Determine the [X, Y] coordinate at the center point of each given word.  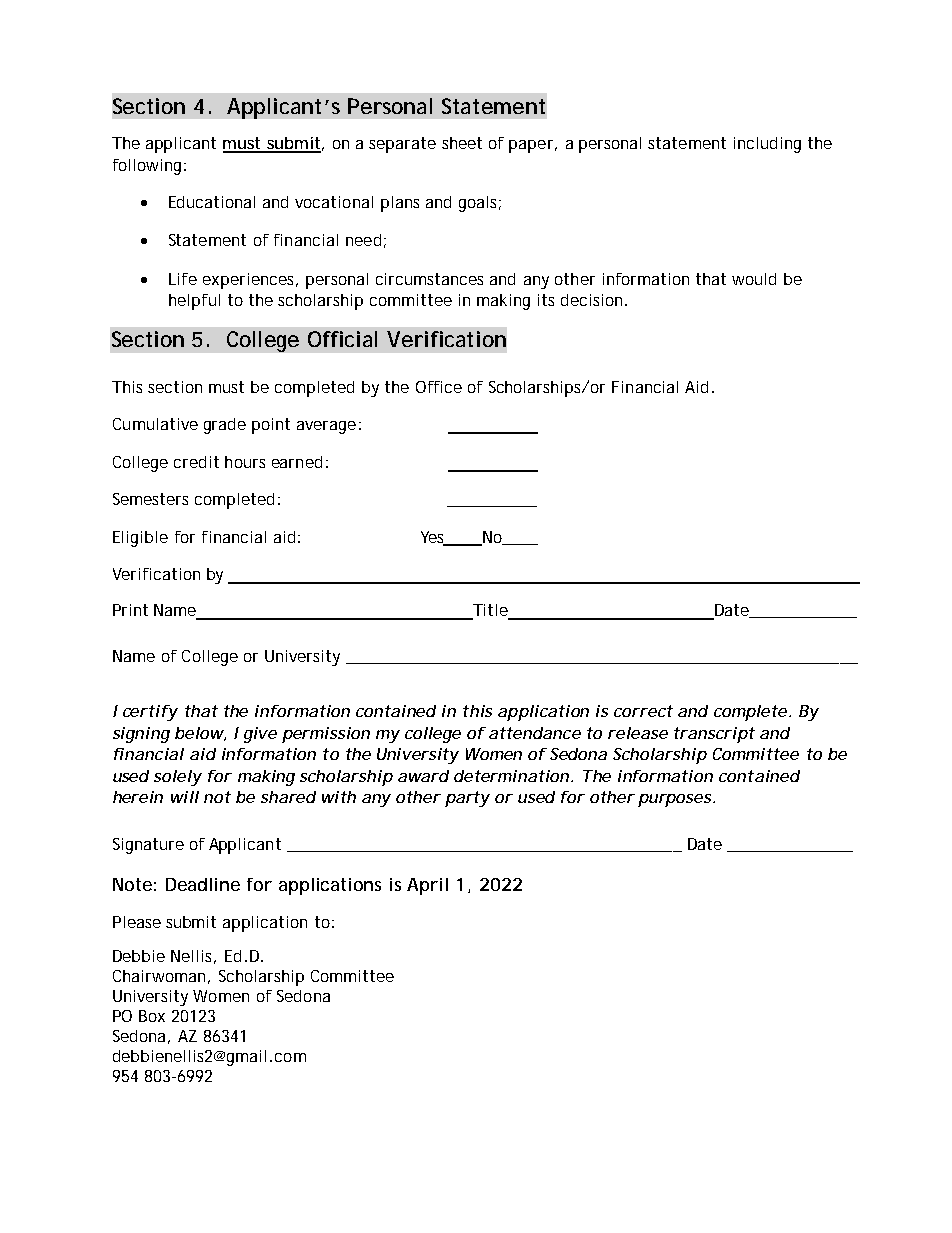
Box [152, 1016]
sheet [462, 143]
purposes [676, 800]
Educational [212, 202]
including [767, 145]
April [427, 886]
